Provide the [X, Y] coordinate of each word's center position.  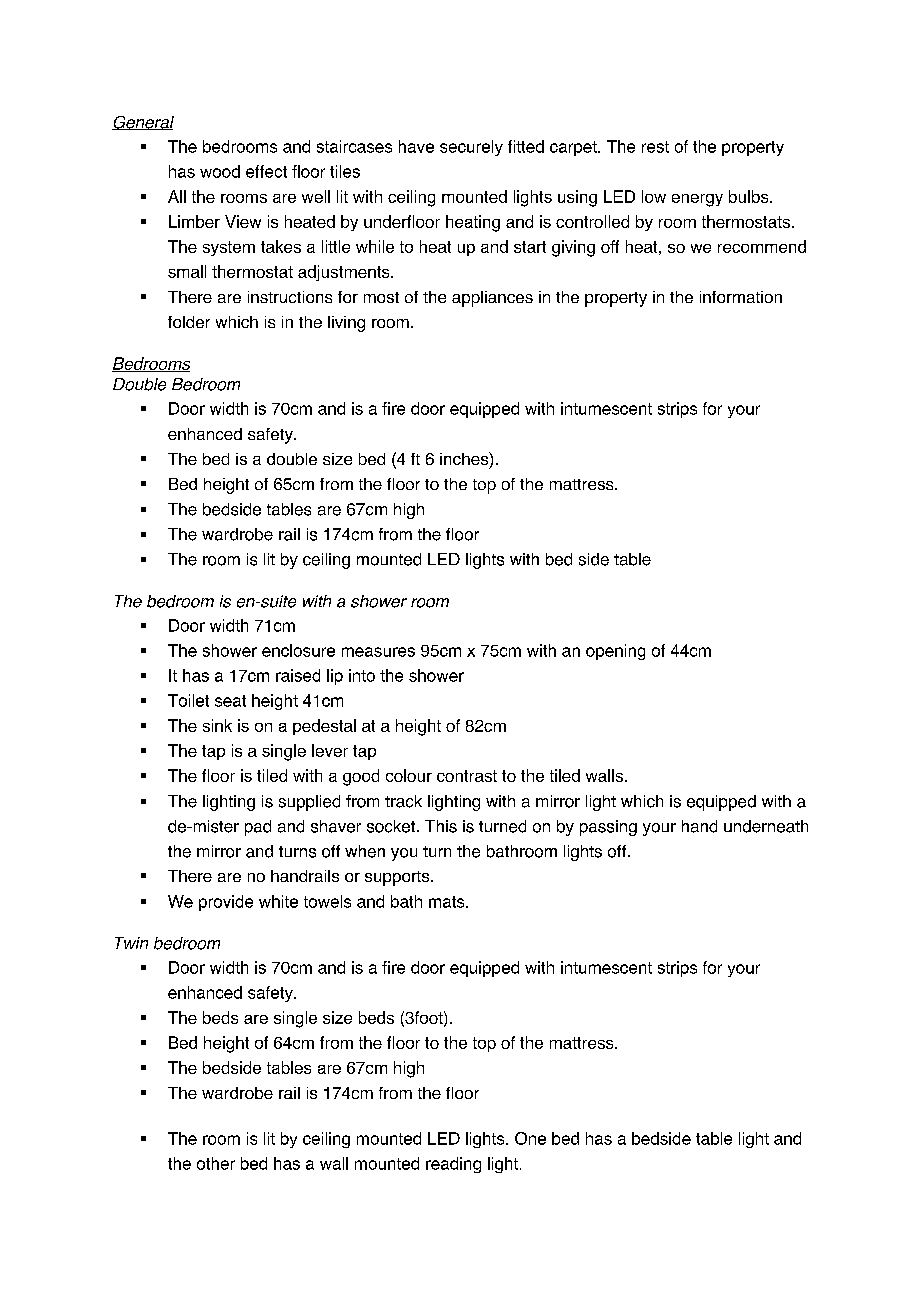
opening [615, 652]
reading [453, 1165]
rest [655, 147]
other [216, 1163]
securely [471, 148]
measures [378, 652]
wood [220, 171]
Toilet [188, 700]
